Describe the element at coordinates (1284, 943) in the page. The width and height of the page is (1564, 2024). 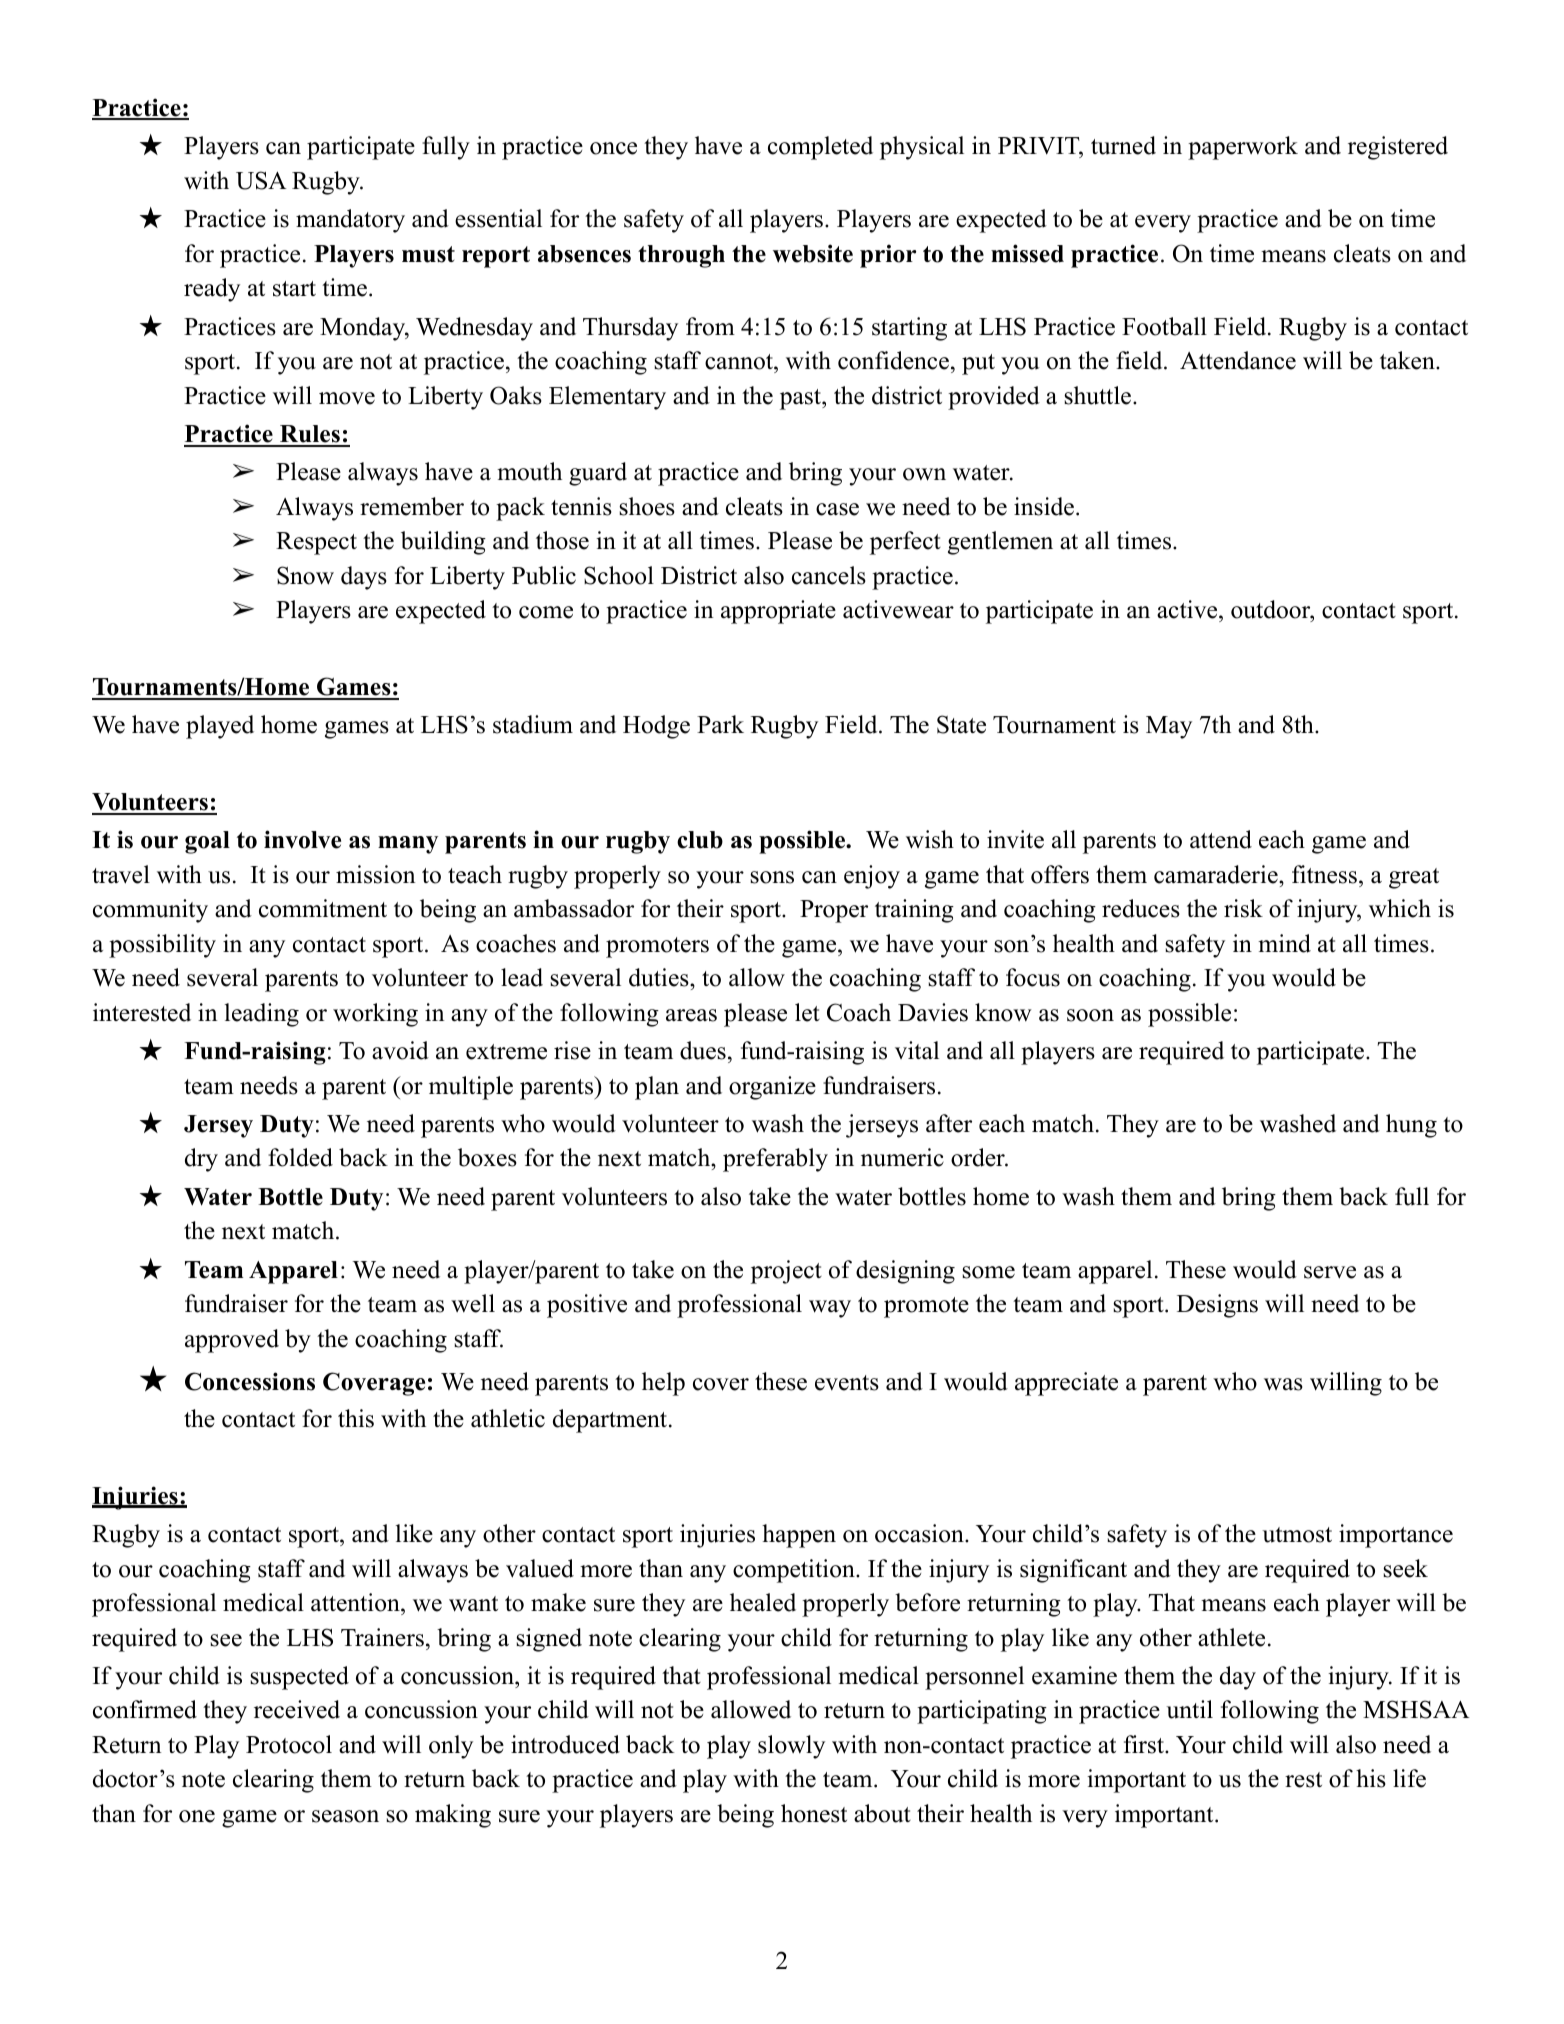
I see `mind` at that location.
